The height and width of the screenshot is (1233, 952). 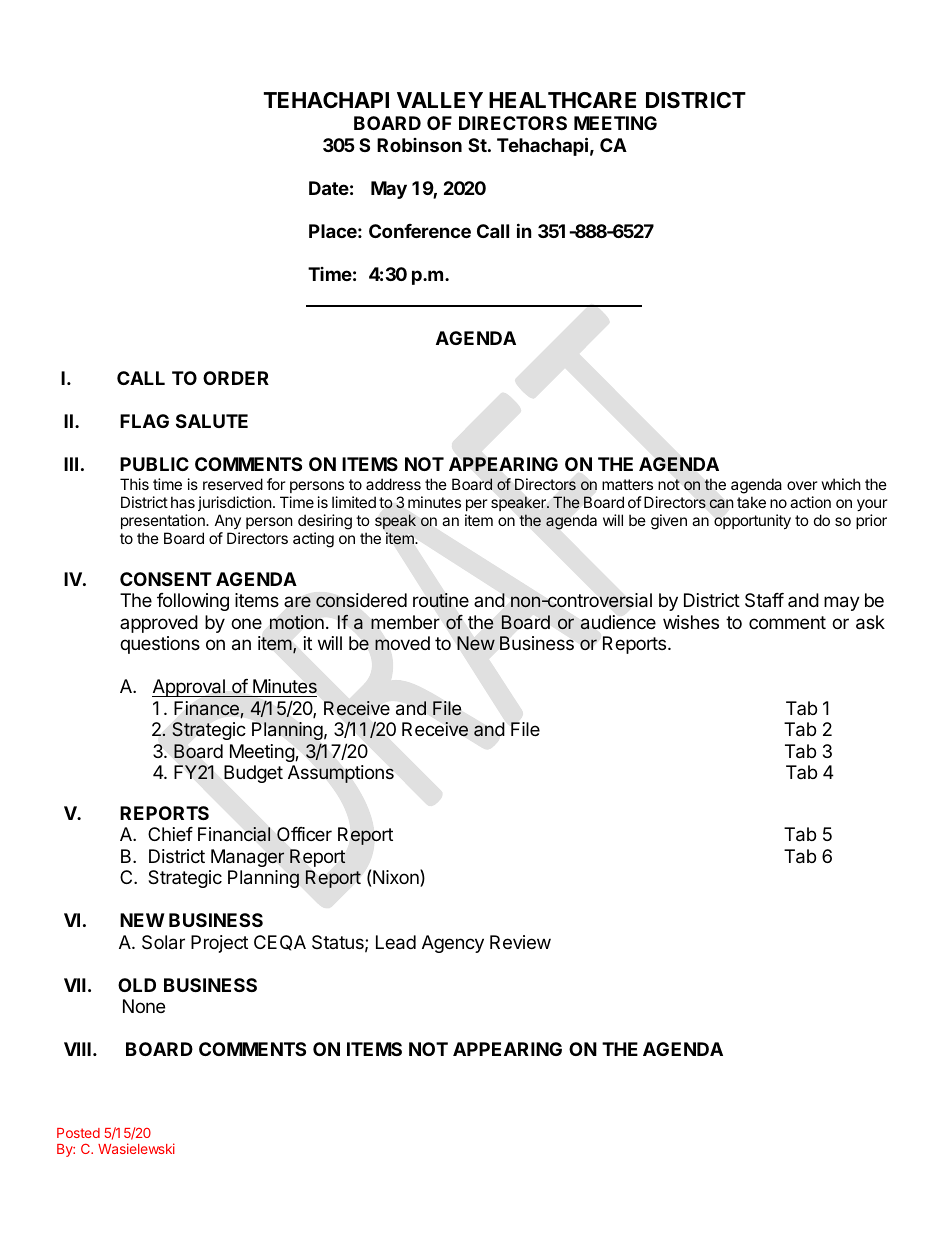 What do you see at coordinates (396, 942) in the screenshot?
I see `Lead` at bounding box center [396, 942].
